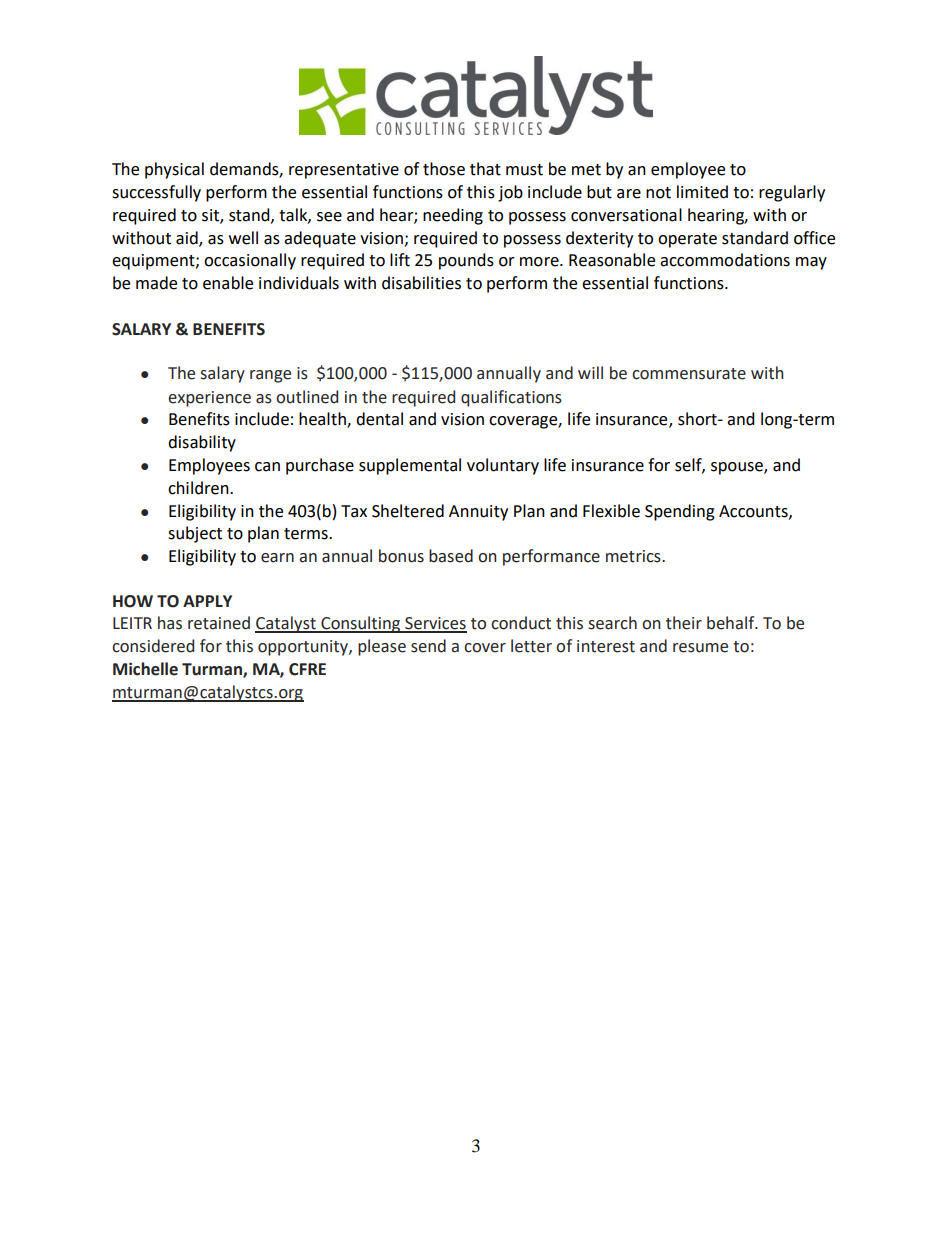 Image resolution: width=952 pixels, height=1233 pixels. What do you see at coordinates (153, 646) in the page?
I see `considered` at bounding box center [153, 646].
